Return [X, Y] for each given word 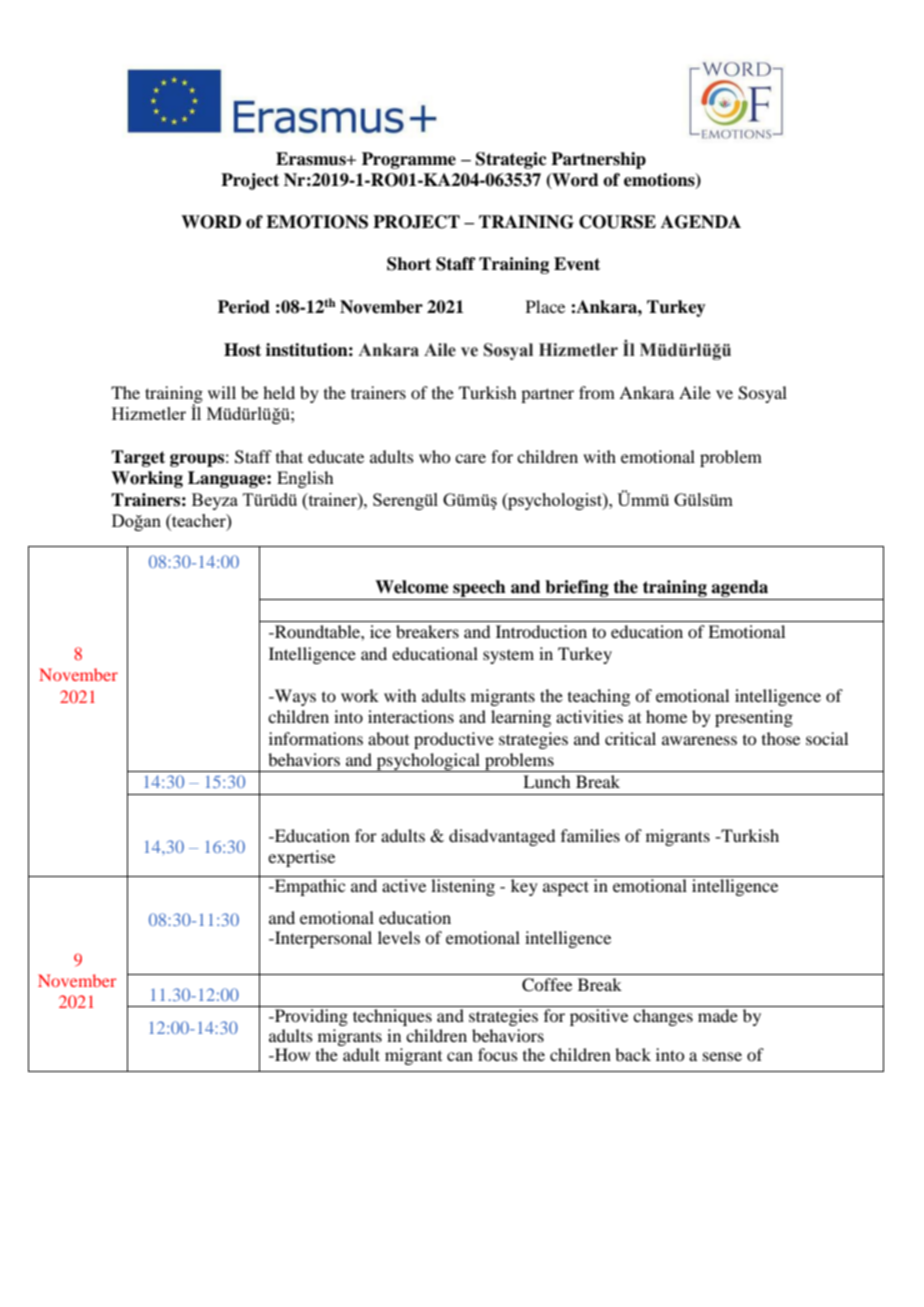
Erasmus [312, 159]
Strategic [511, 160]
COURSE [617, 222]
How [291, 1054]
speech [479, 588]
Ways [294, 697]
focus [498, 1054]
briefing [577, 588]
